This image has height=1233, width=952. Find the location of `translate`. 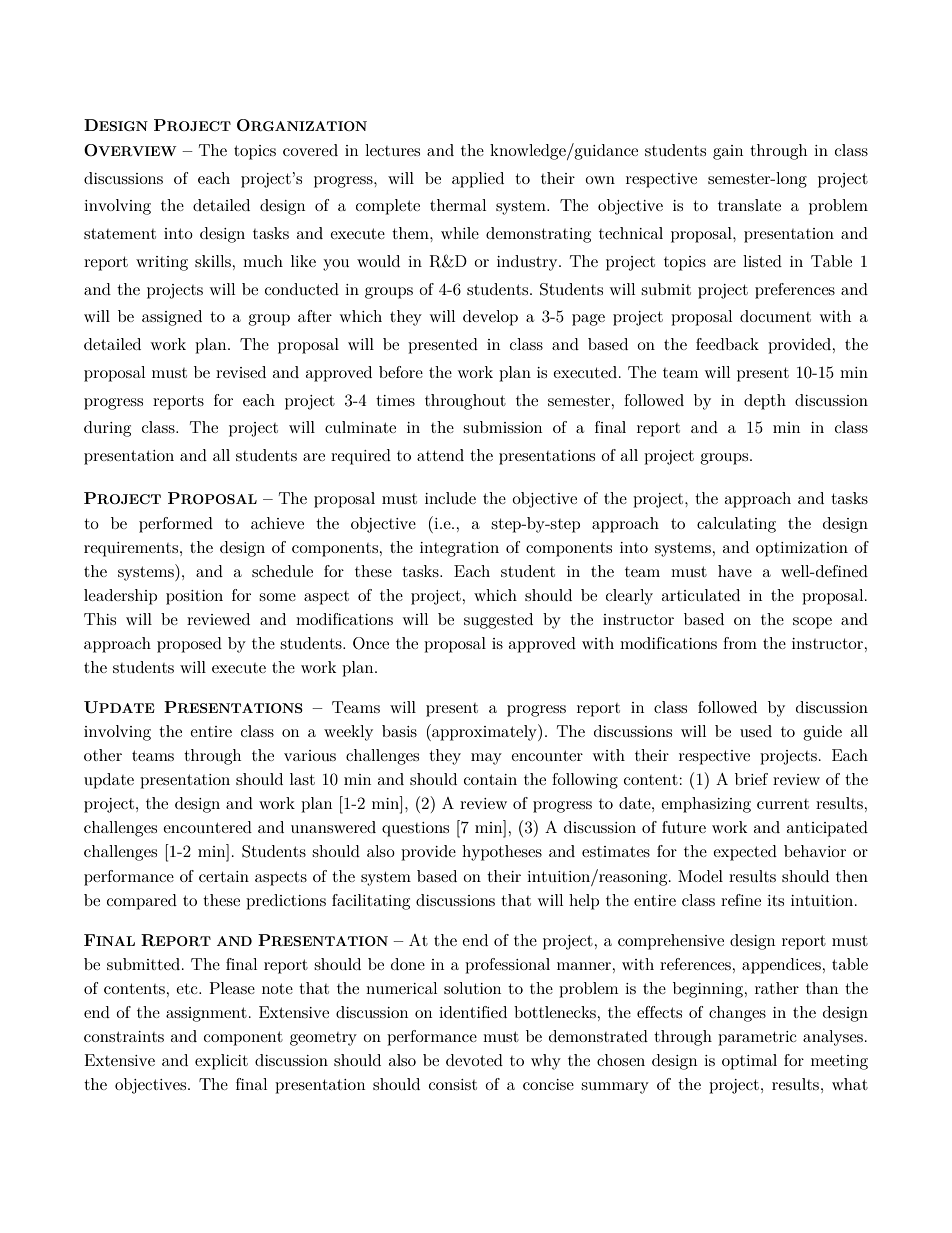

translate is located at coordinates (749, 205).
